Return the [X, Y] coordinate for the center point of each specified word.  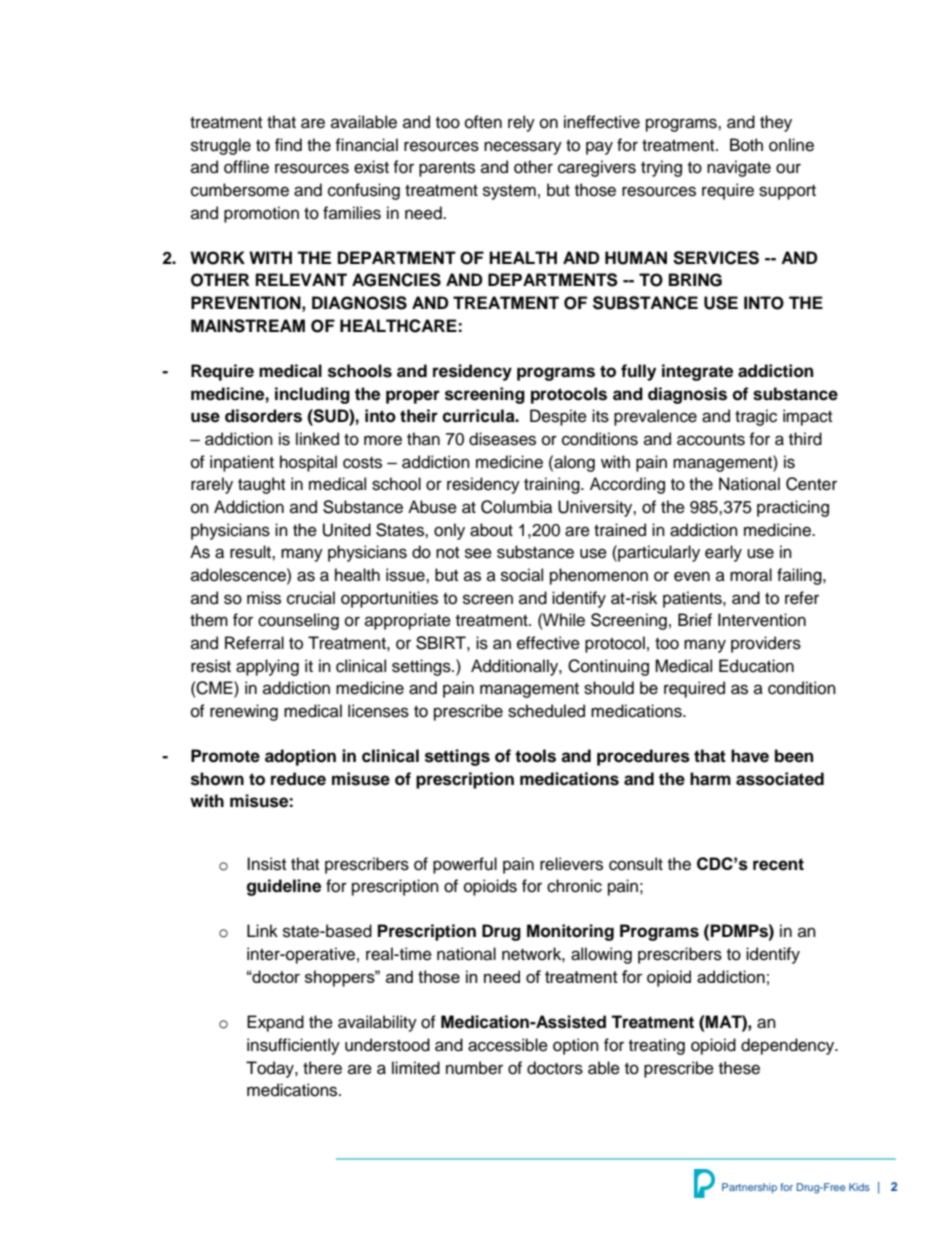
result [251, 552]
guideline [284, 887]
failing [800, 576]
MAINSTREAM [248, 326]
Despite [558, 417]
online [791, 145]
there [322, 1068]
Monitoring [570, 932]
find [288, 145]
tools [535, 756]
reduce [298, 779]
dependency [789, 1046]
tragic [756, 417]
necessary [523, 148]
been [794, 756]
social [522, 575]
